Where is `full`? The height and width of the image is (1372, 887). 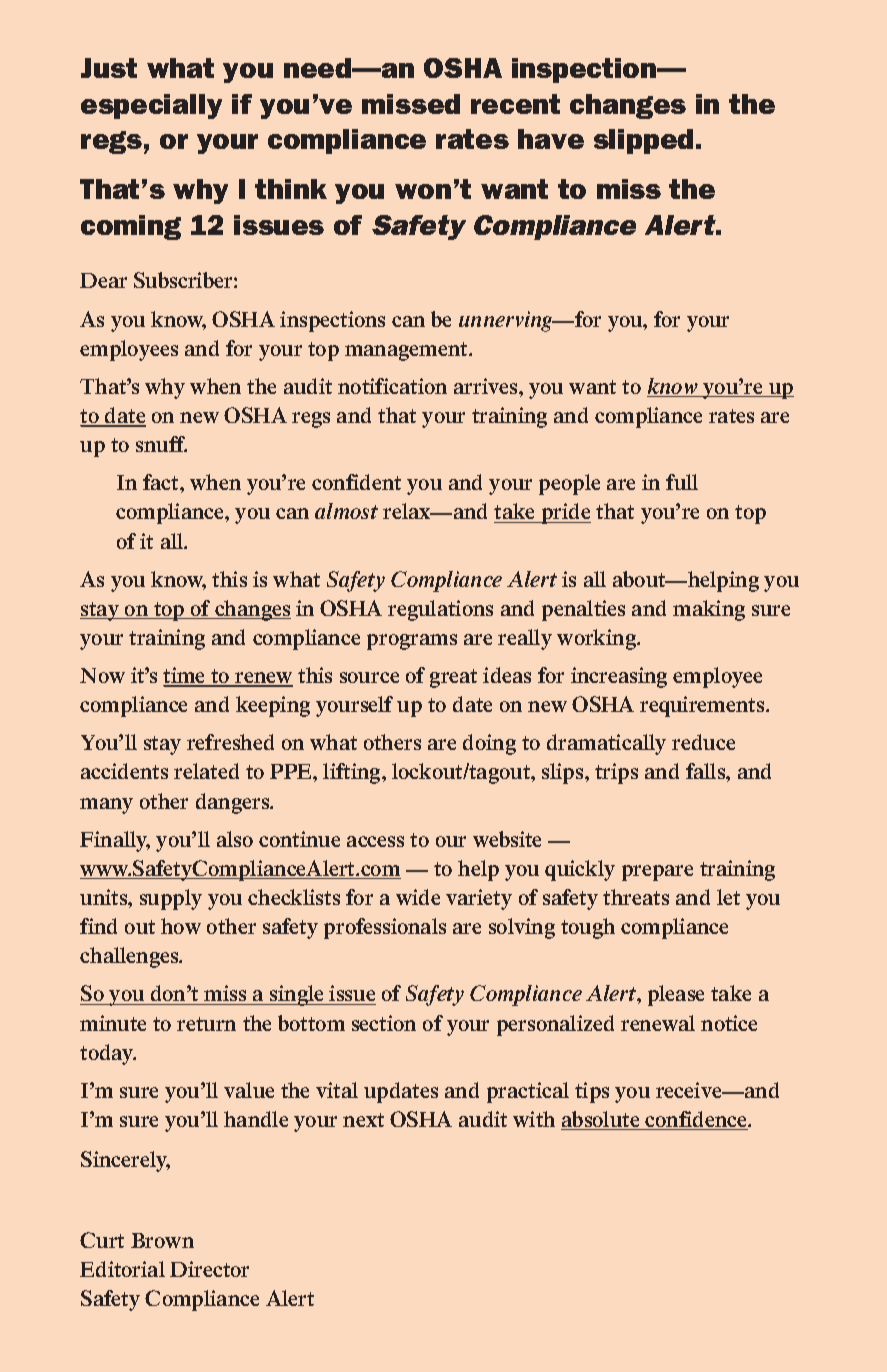 full is located at coordinates (682, 482).
